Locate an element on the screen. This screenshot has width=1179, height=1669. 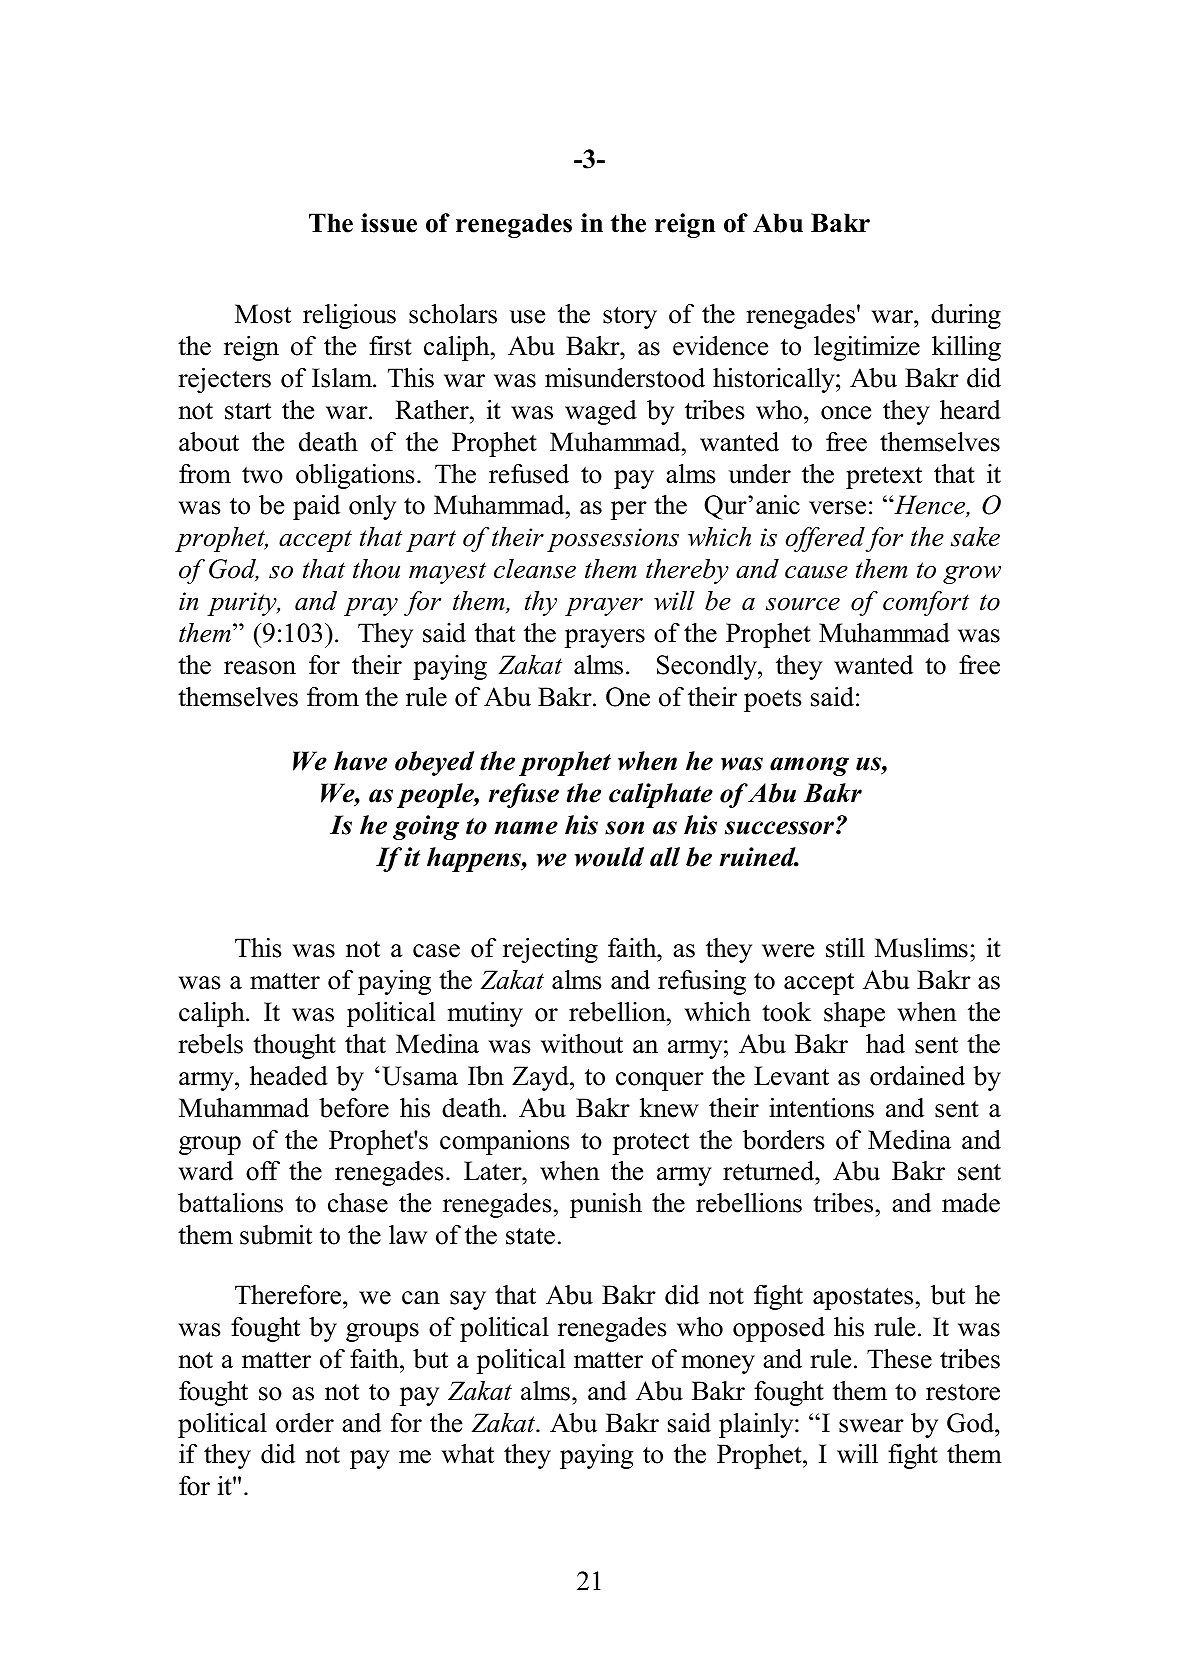
pretext is located at coordinates (884, 477).
